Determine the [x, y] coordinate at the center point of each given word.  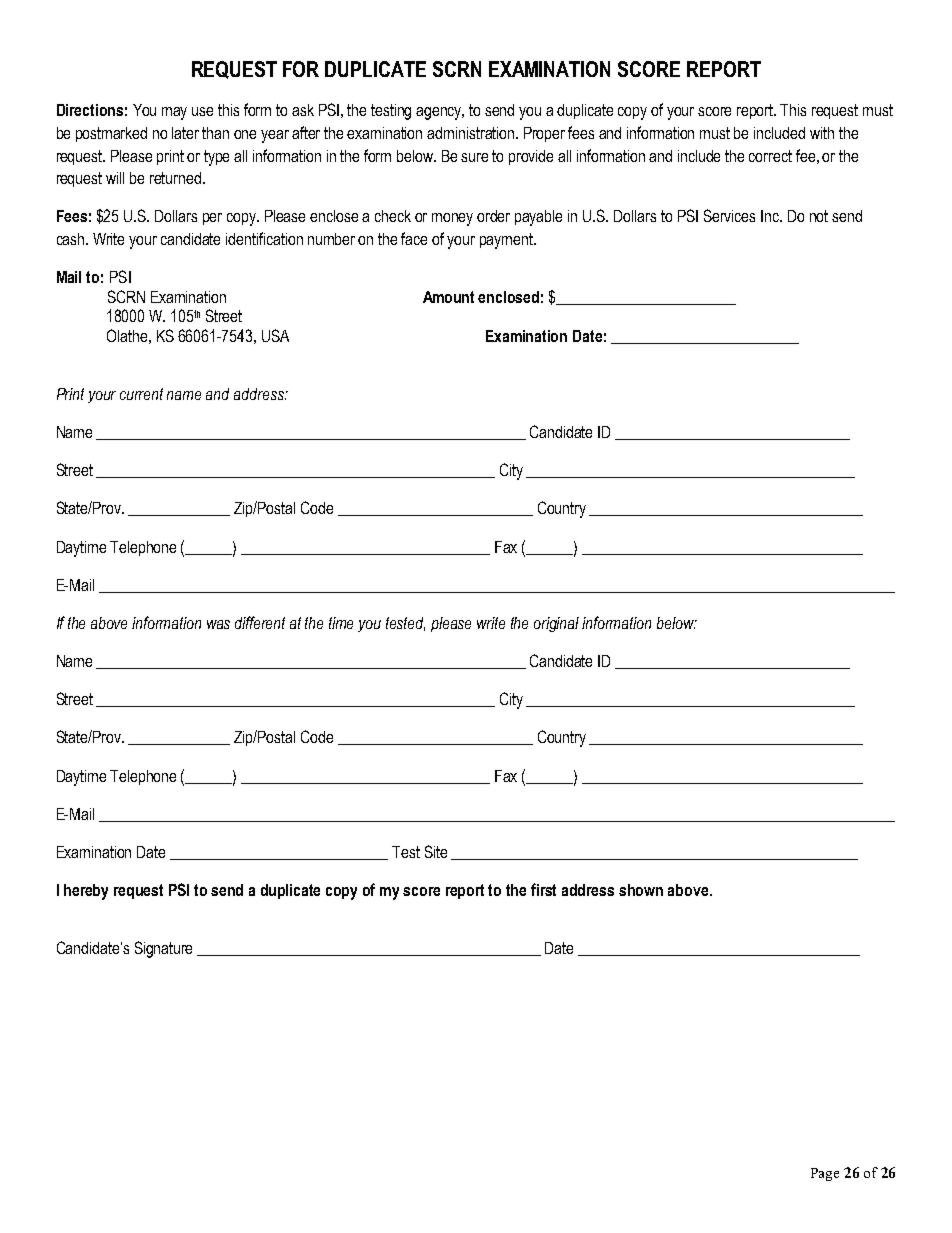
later [185, 133]
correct [770, 156]
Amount [448, 297]
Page [825, 1174]
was [218, 624]
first [543, 889]
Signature [163, 949]
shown [641, 890]
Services [729, 215]
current [141, 394]
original [556, 624]
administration [472, 133]
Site [436, 851]
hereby [86, 892]
